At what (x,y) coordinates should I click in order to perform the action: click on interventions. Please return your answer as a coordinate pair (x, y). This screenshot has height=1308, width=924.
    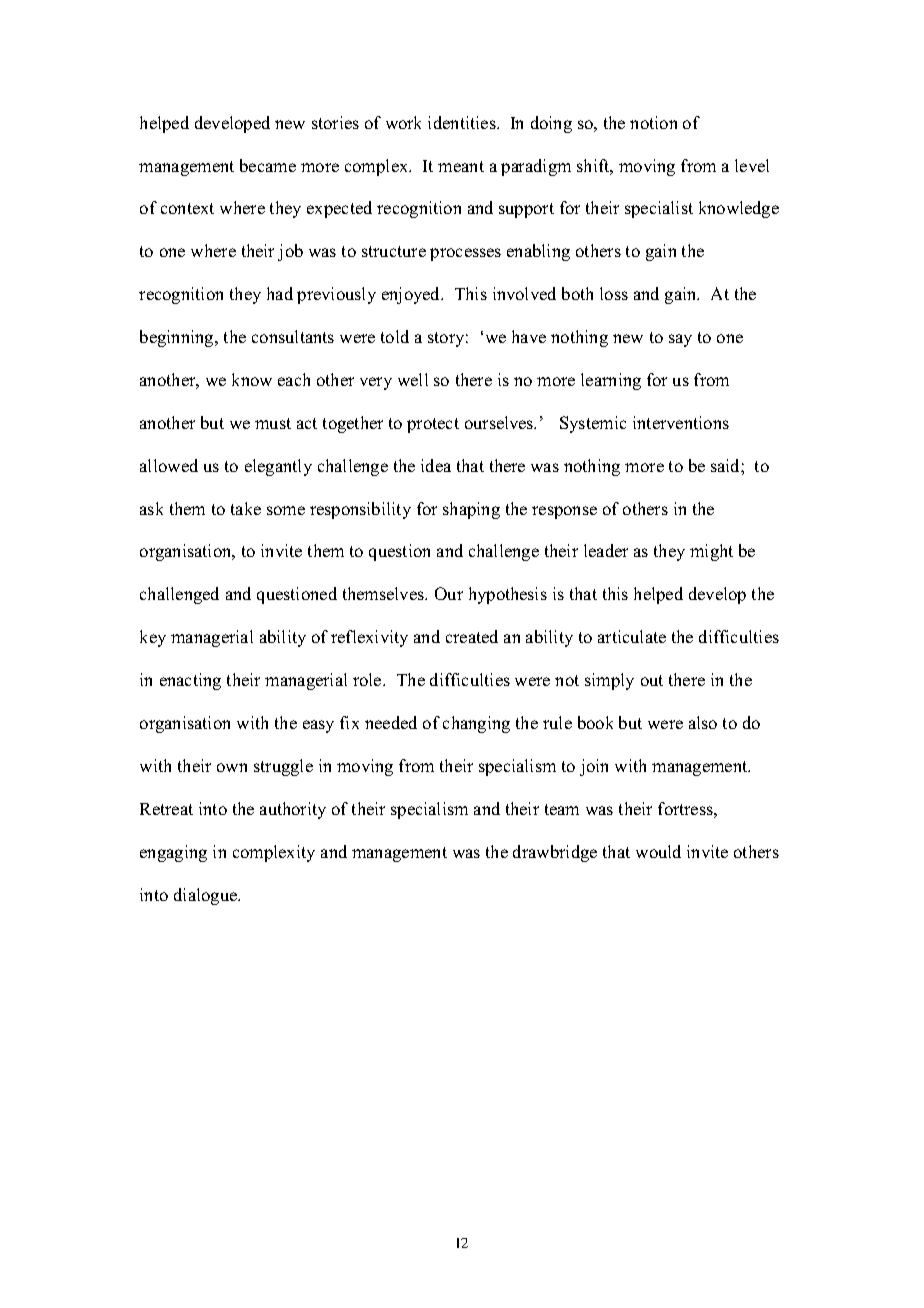
    Looking at the image, I should click on (681, 422).
